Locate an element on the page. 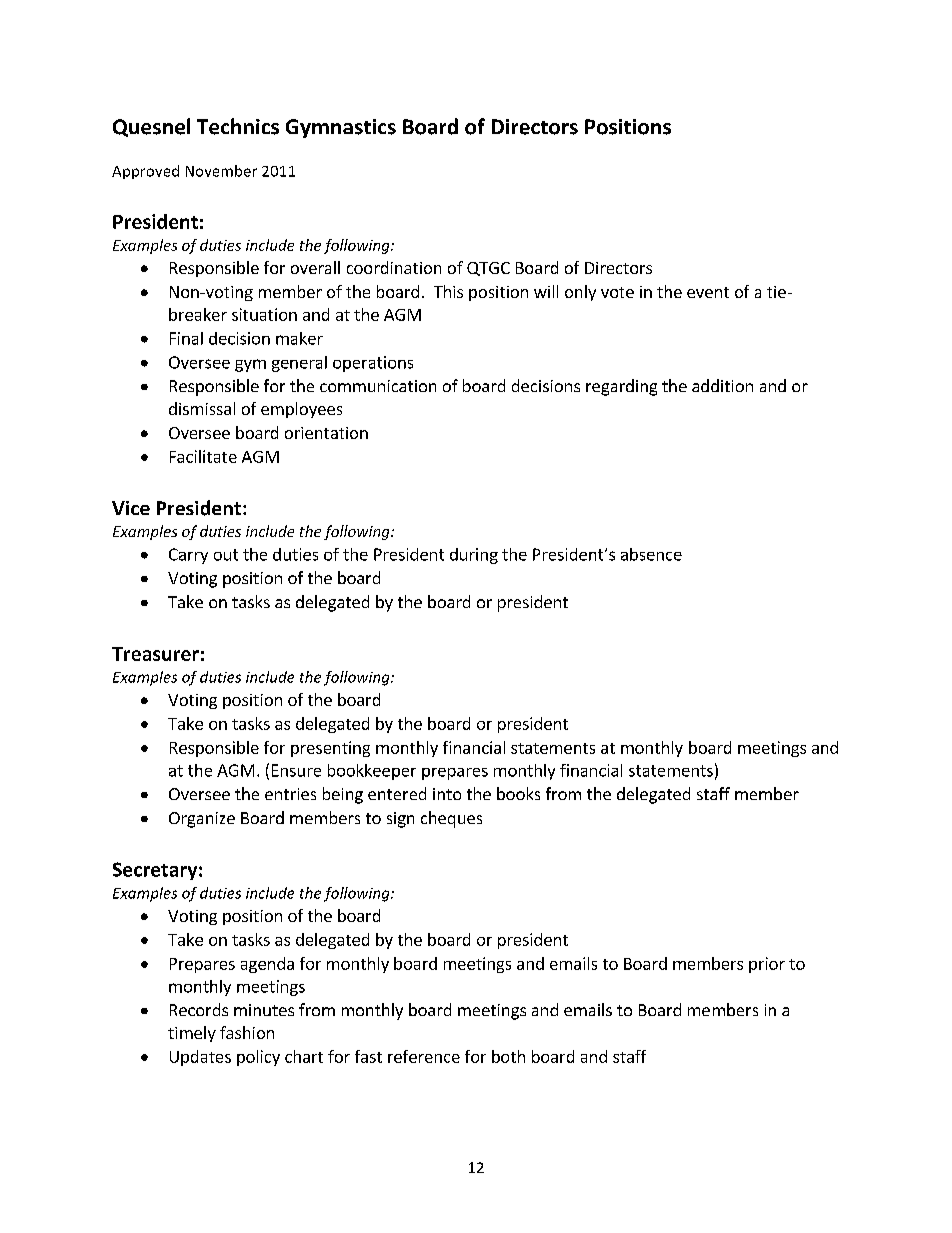  dismissal is located at coordinates (202, 408).
